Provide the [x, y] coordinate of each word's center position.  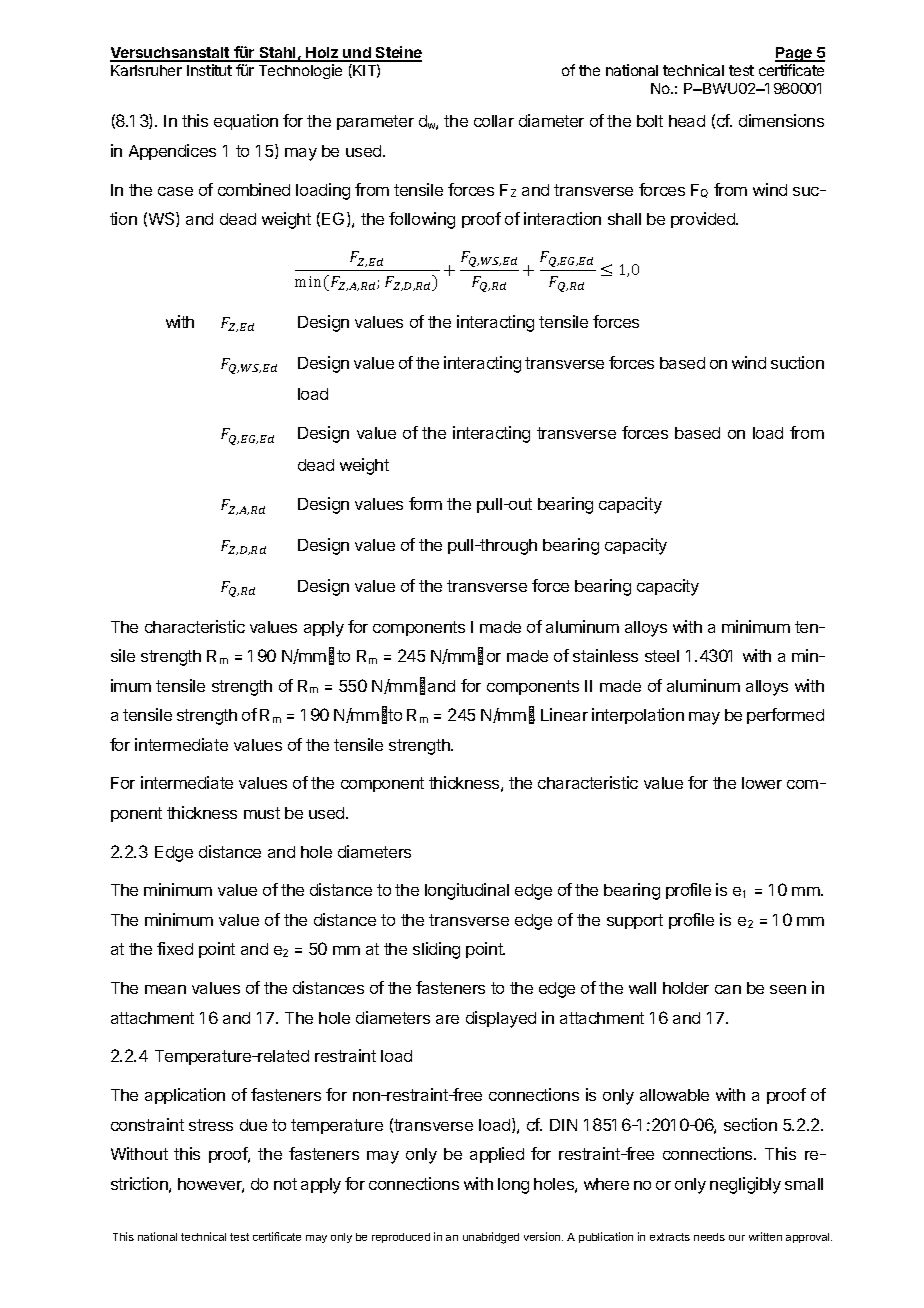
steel [662, 656]
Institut [209, 70]
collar [494, 121]
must [262, 813]
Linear [564, 714]
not [285, 1184]
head [687, 121]
